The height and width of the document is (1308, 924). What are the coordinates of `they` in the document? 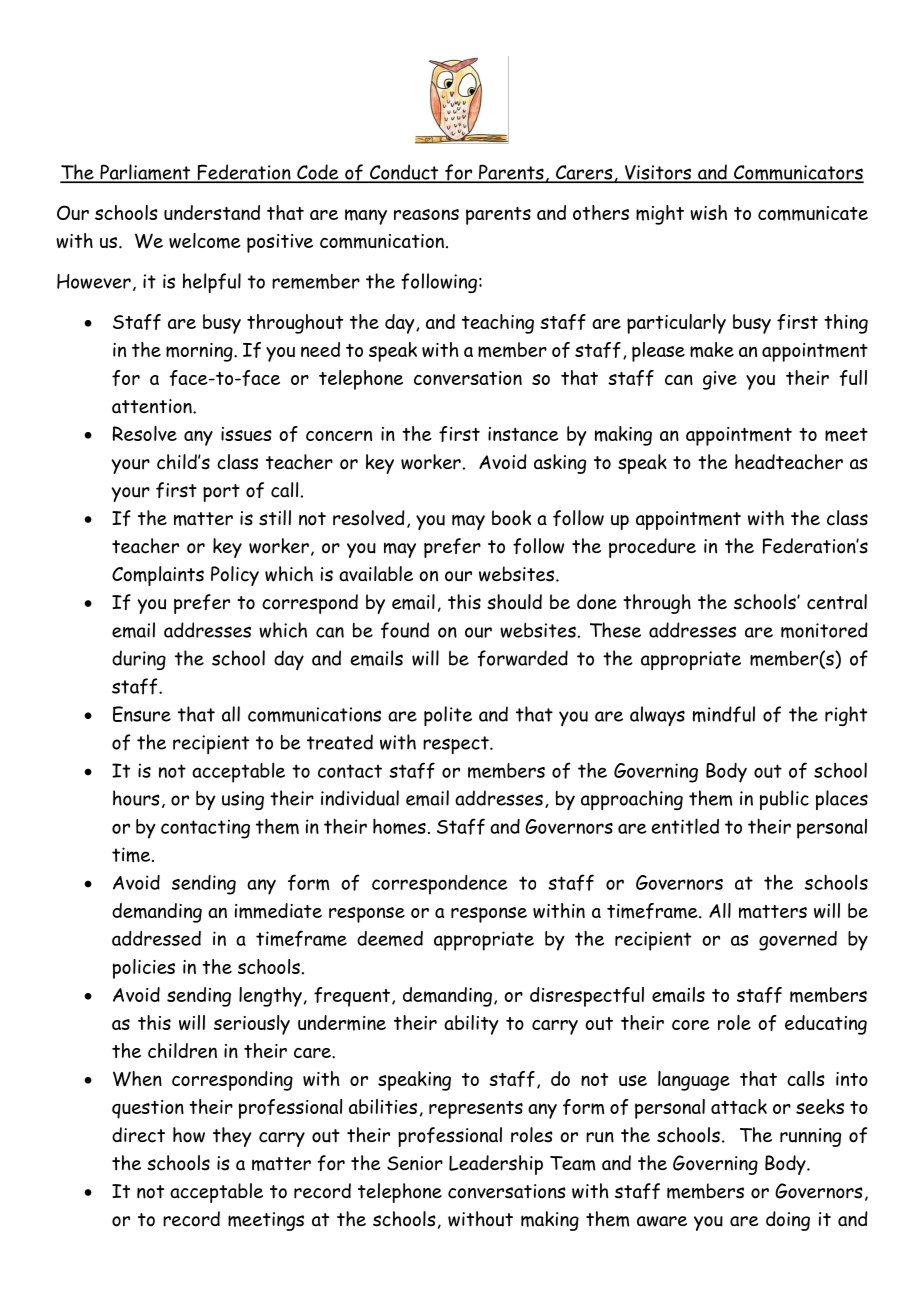 It's located at (232, 1137).
